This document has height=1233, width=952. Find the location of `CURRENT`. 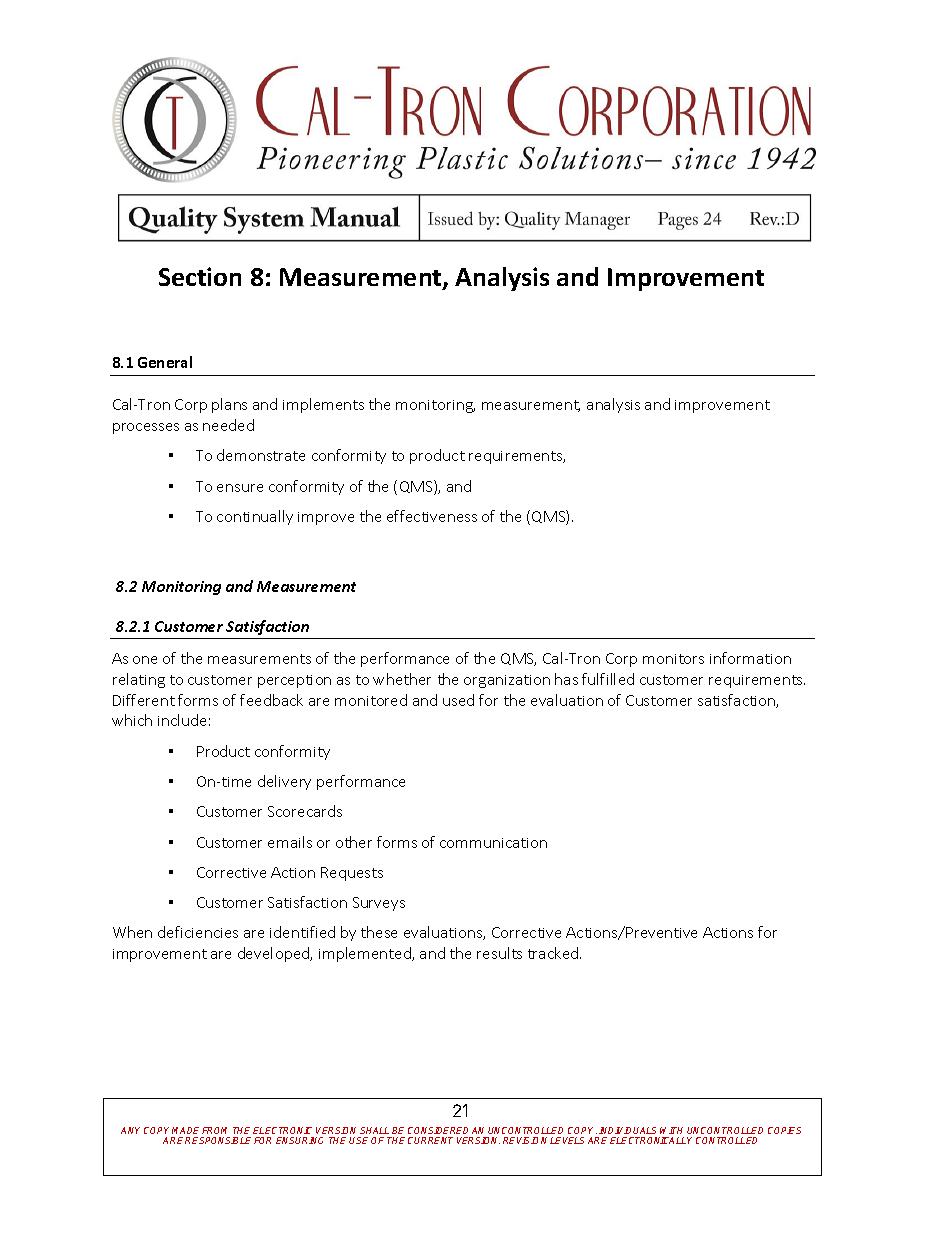

CURRENT is located at coordinates (430, 1140).
